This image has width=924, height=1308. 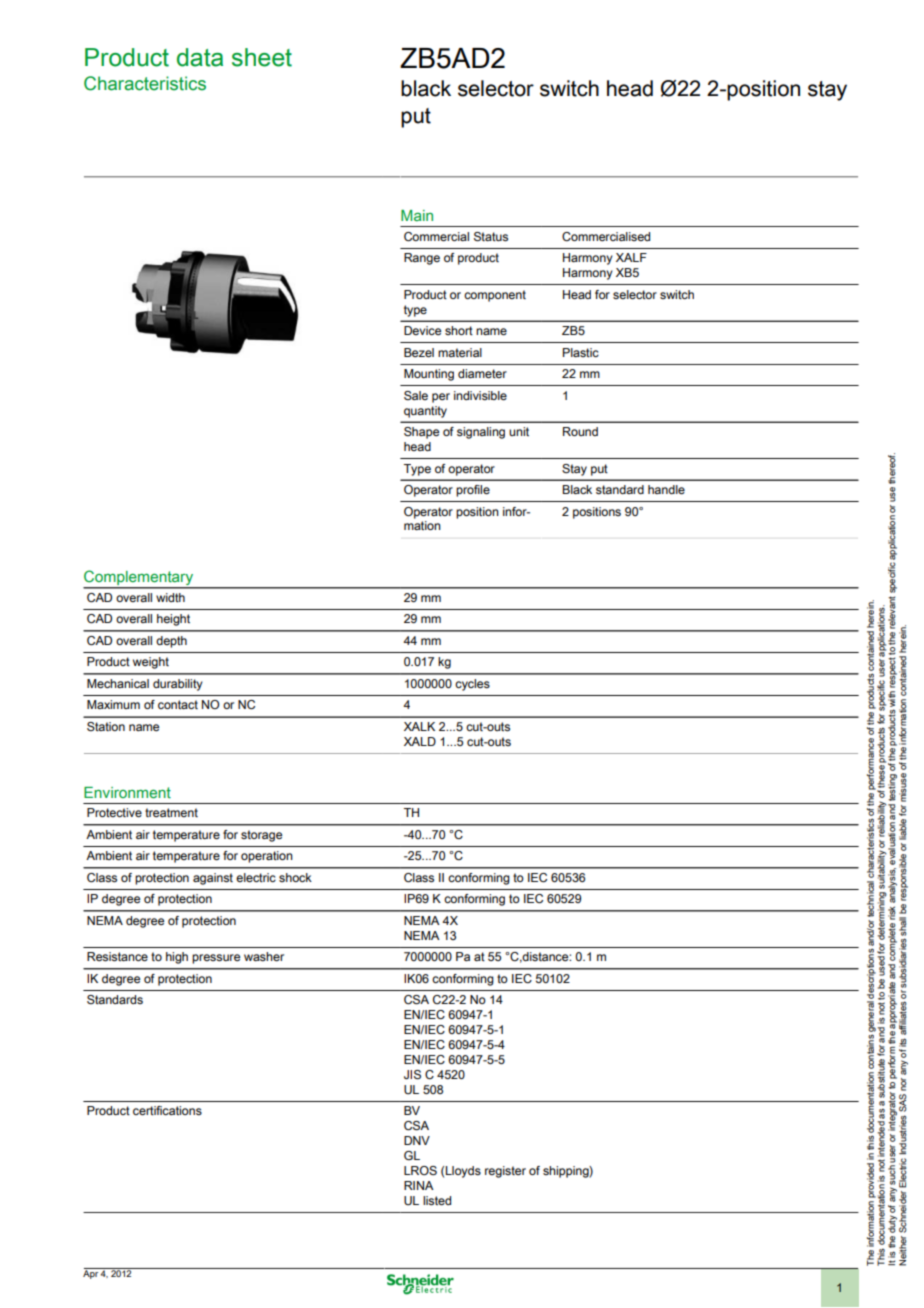 What do you see at coordinates (139, 579) in the image?
I see `Complementary` at bounding box center [139, 579].
